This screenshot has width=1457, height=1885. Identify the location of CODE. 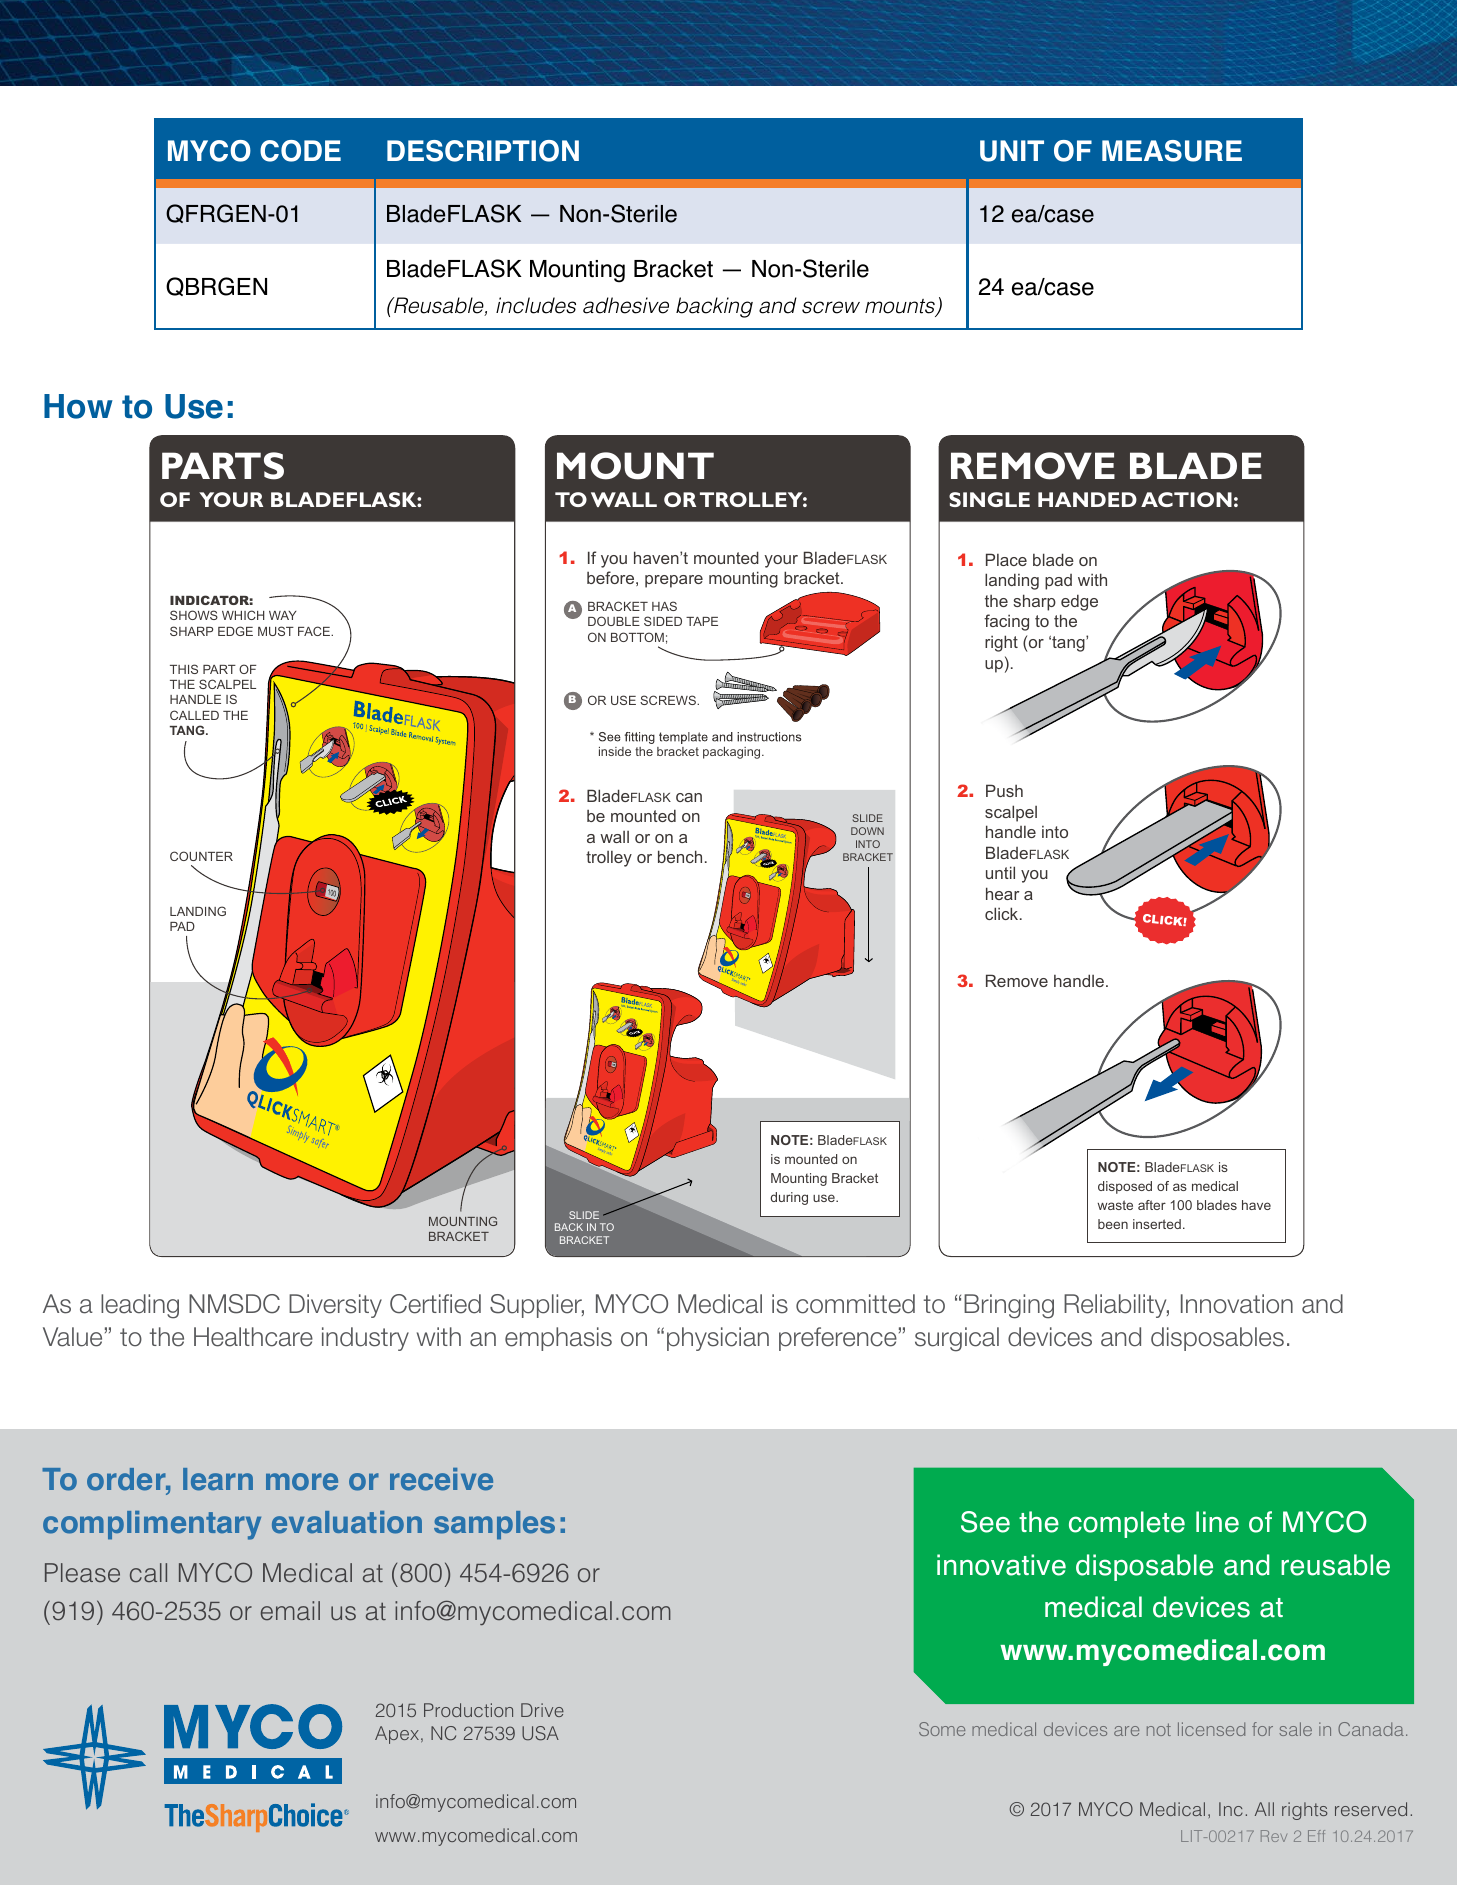
(300, 151).
